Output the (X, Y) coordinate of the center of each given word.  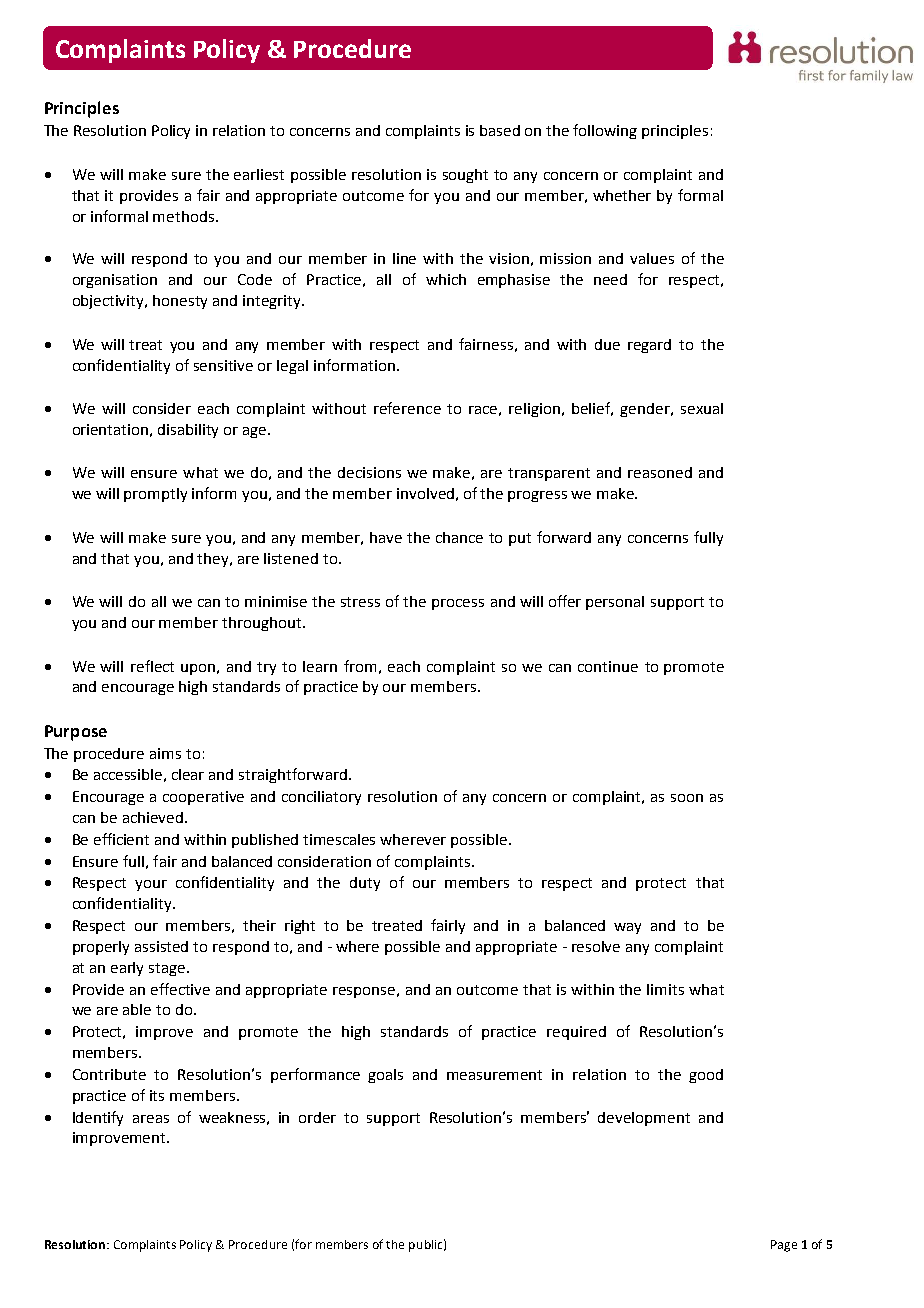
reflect (152, 666)
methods (185, 216)
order (317, 1117)
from (360, 666)
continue (608, 666)
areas (151, 1119)
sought (465, 176)
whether (622, 195)
